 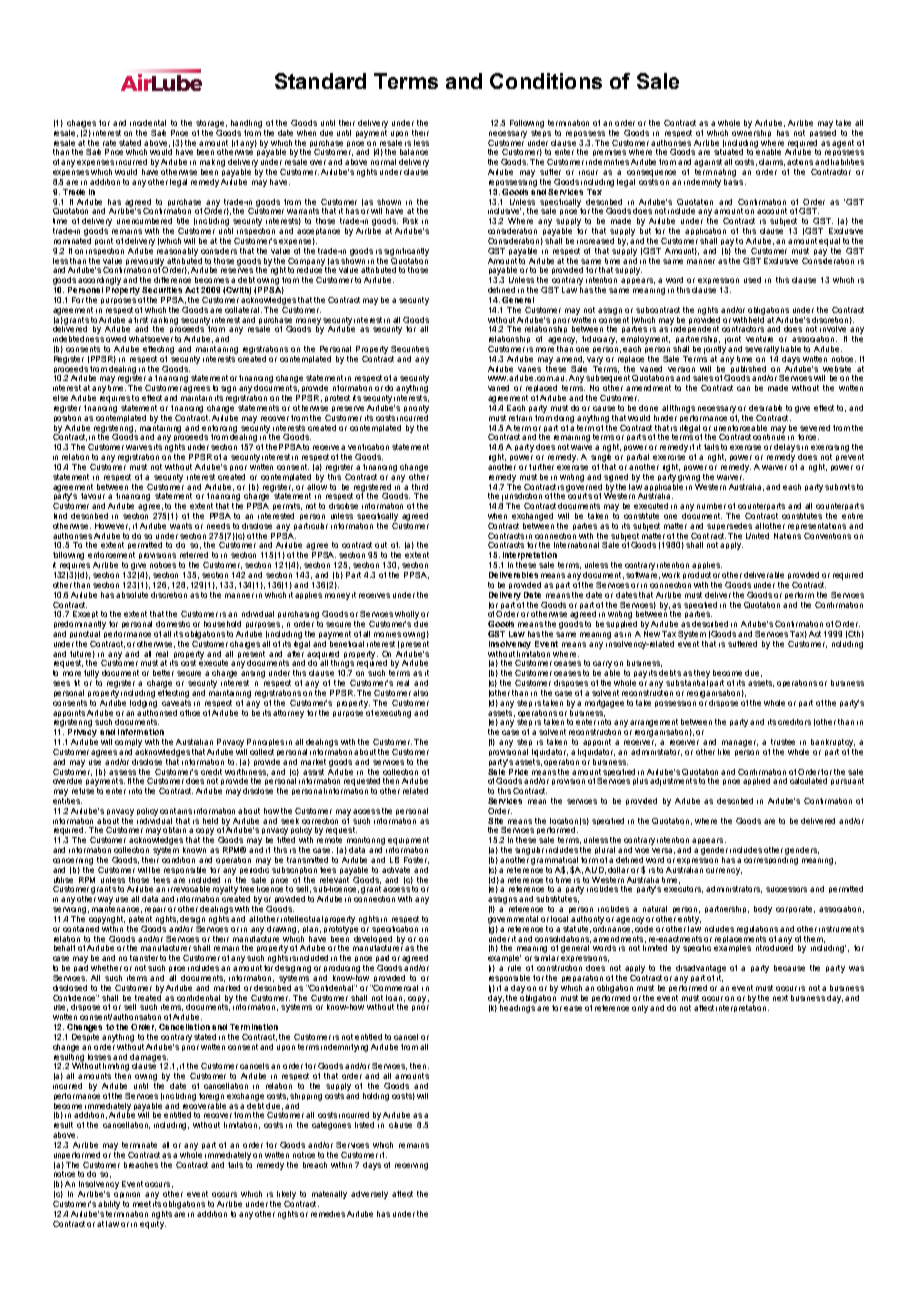 What do you see at coordinates (212, 164) in the screenshot?
I see `making` at bounding box center [212, 164].
